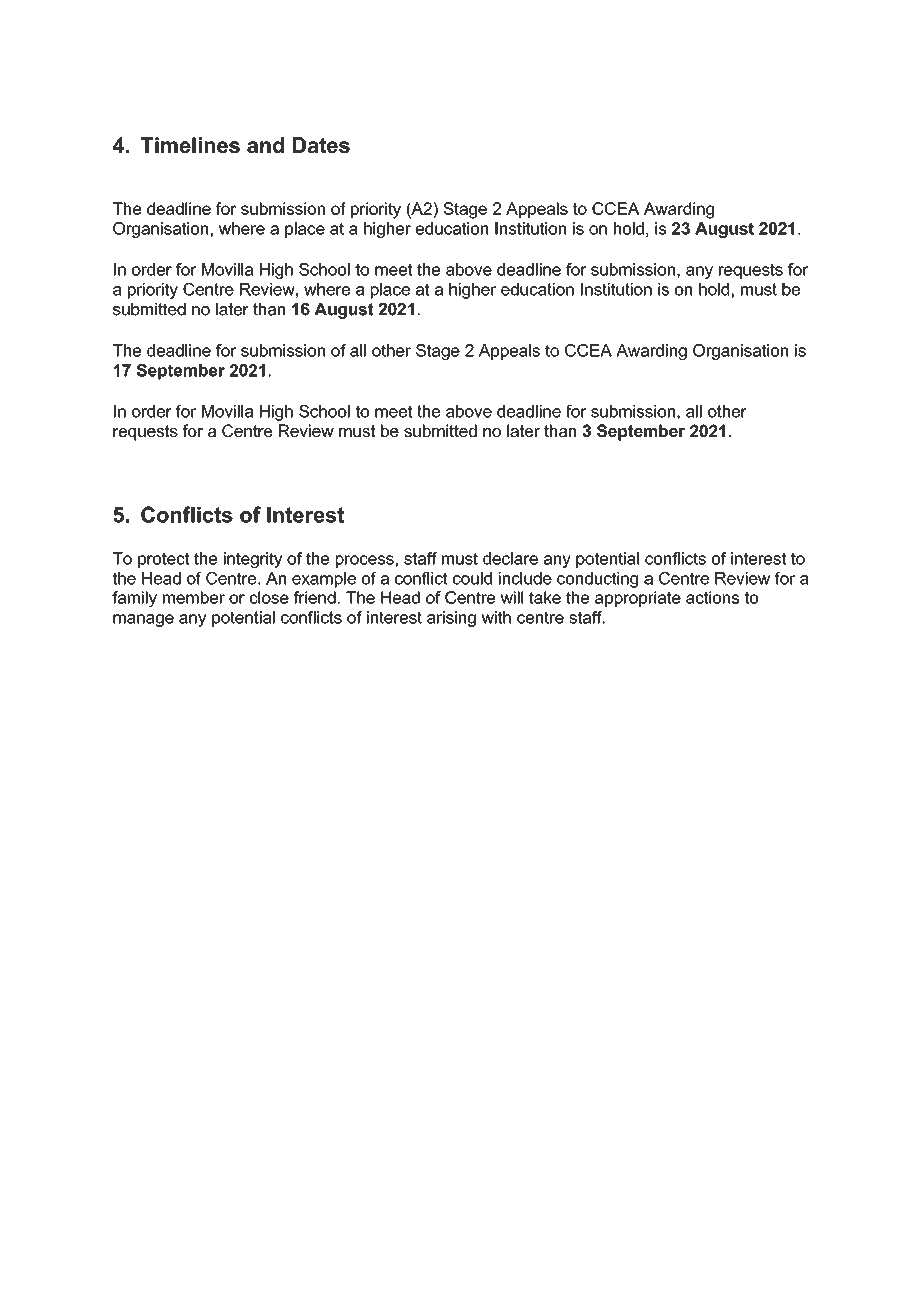 The image size is (924, 1308). I want to click on could, so click(472, 578).
